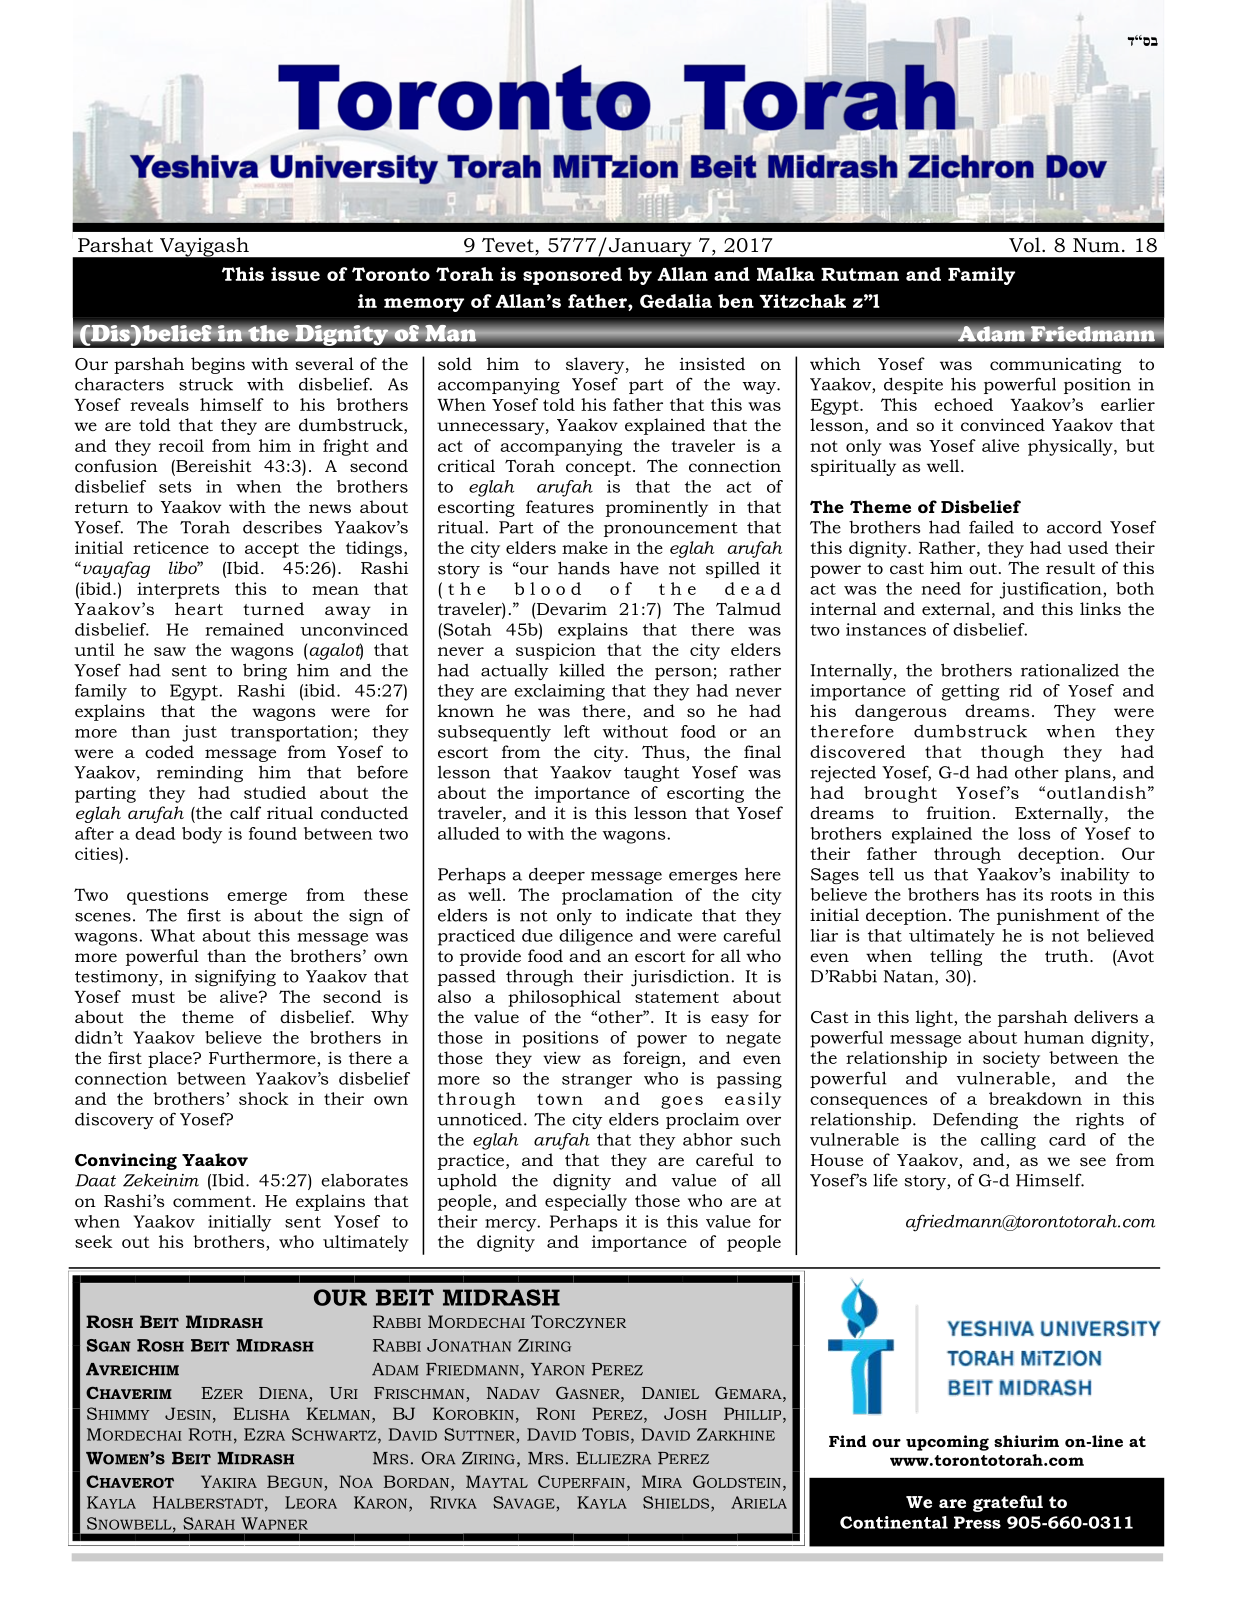 This screenshot has width=1237, height=1601. Describe the element at coordinates (265, 671) in the screenshot. I see `bring` at that location.
